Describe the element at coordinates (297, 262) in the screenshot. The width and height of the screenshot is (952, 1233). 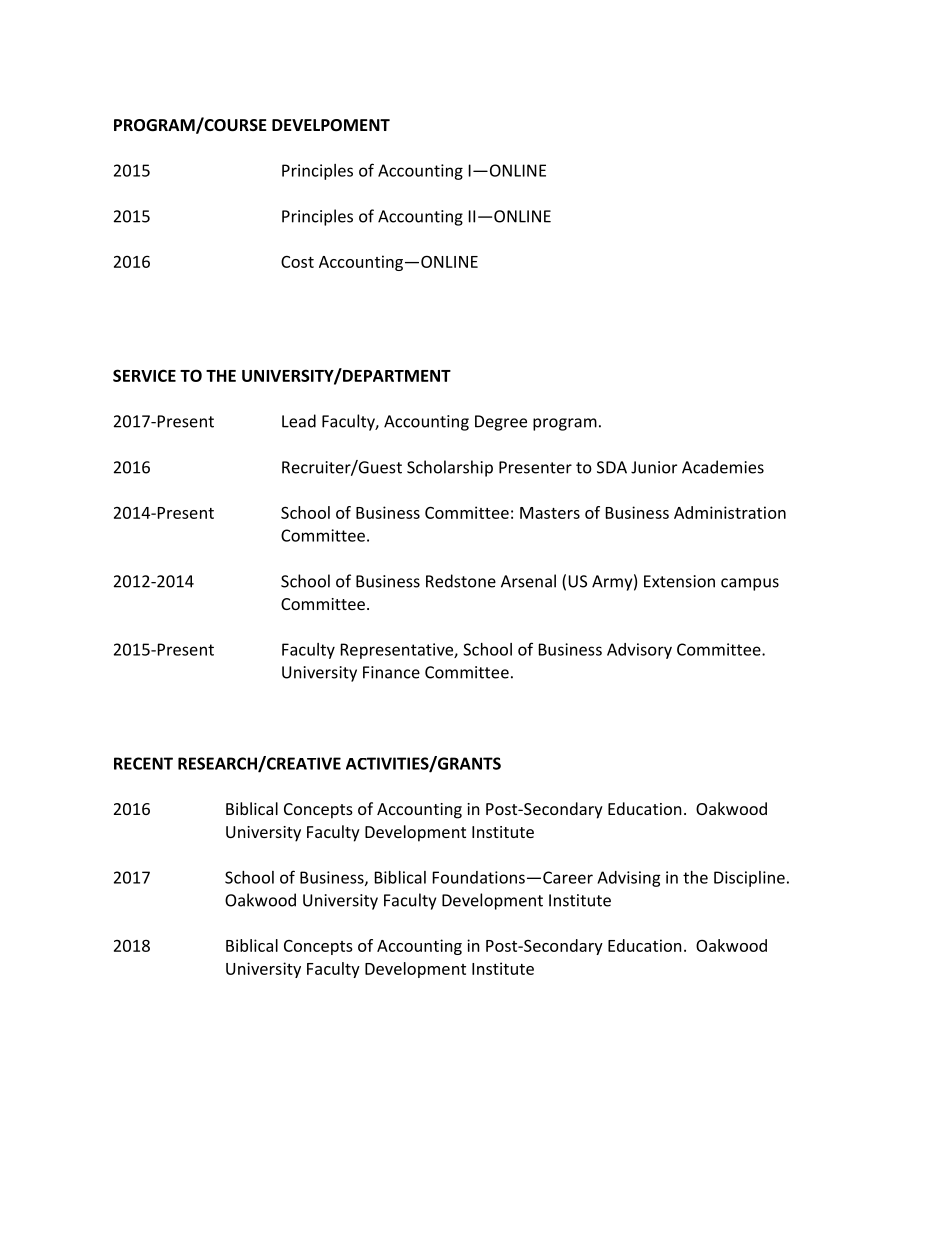
I see `Cost` at that location.
